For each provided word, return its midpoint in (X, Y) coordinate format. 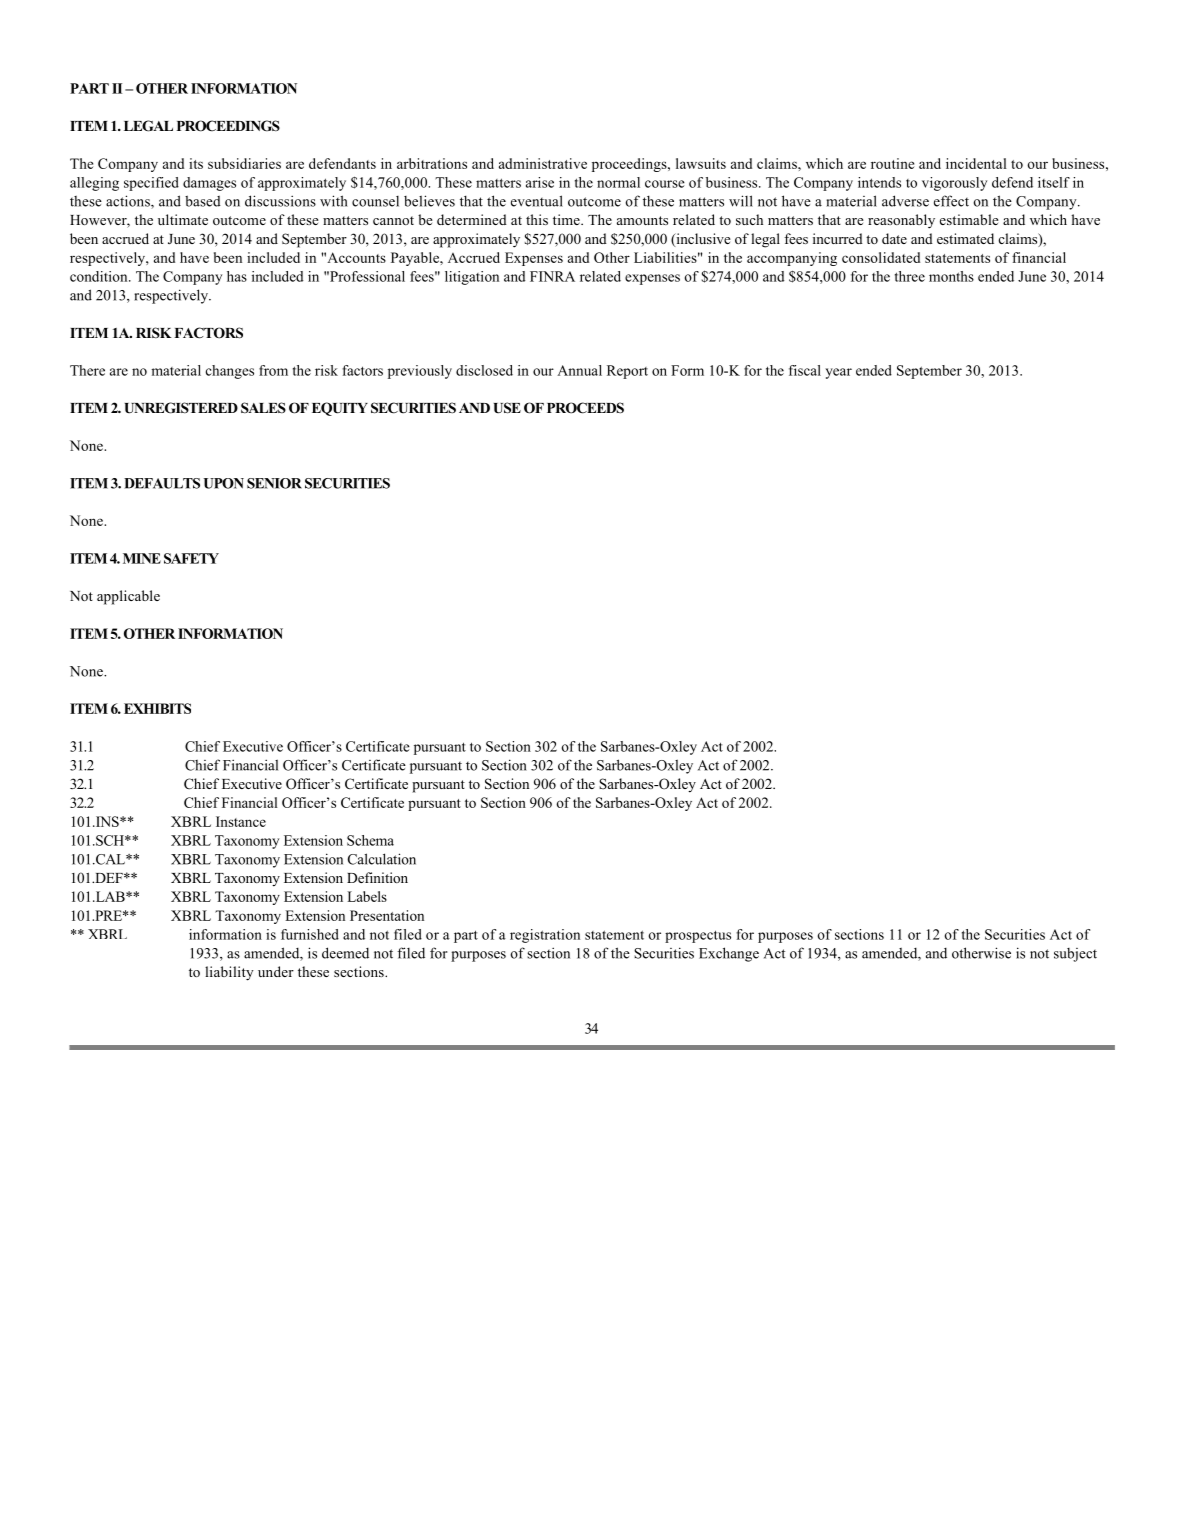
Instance (241, 821)
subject (1075, 955)
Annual (579, 370)
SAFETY (191, 558)
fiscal (805, 370)
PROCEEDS (585, 408)
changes (230, 372)
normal (618, 182)
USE (507, 408)
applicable (128, 597)
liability (229, 973)
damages (209, 184)
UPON (223, 483)
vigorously (954, 184)
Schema (370, 840)
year (838, 373)
